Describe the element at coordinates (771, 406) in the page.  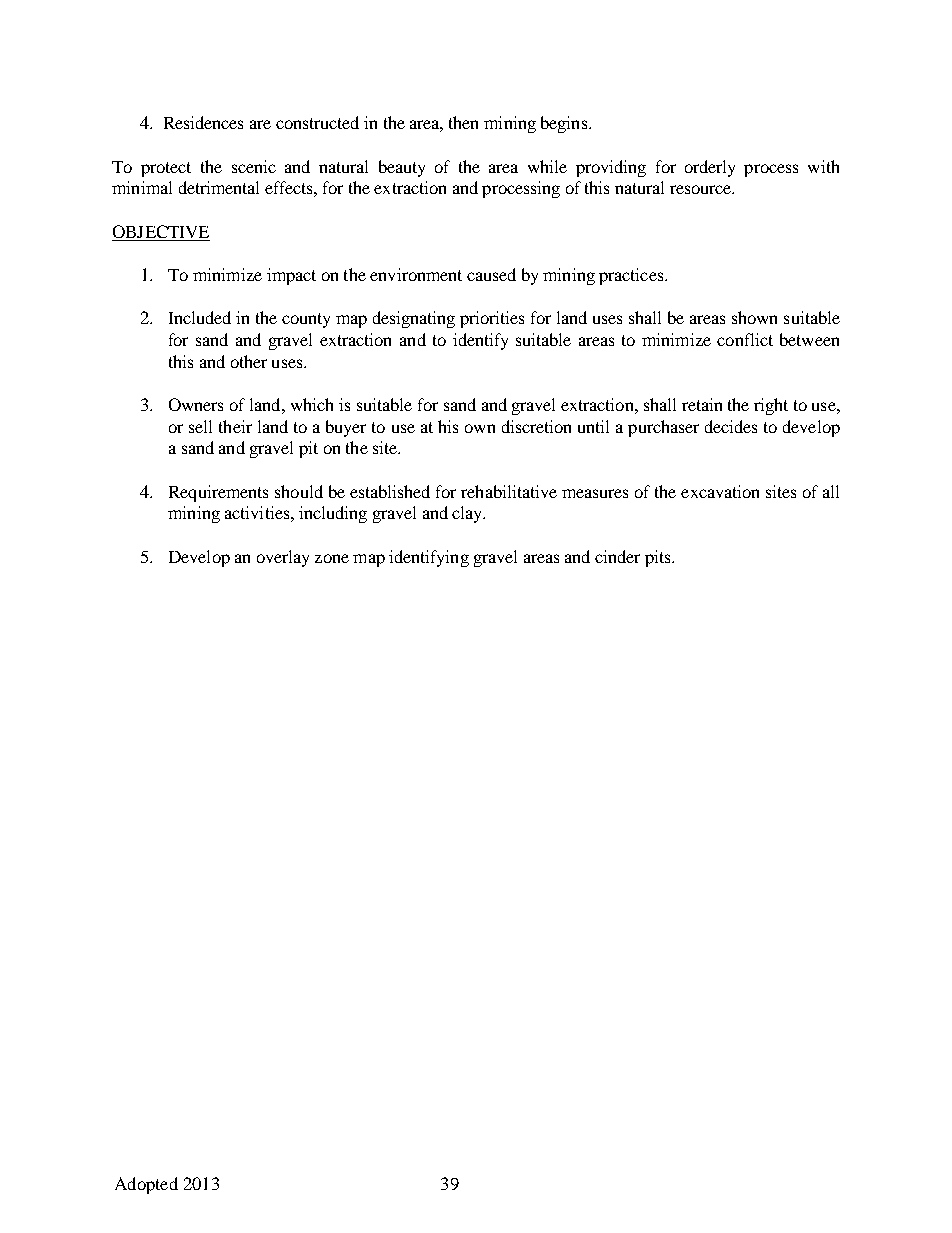
I see `right` at that location.
